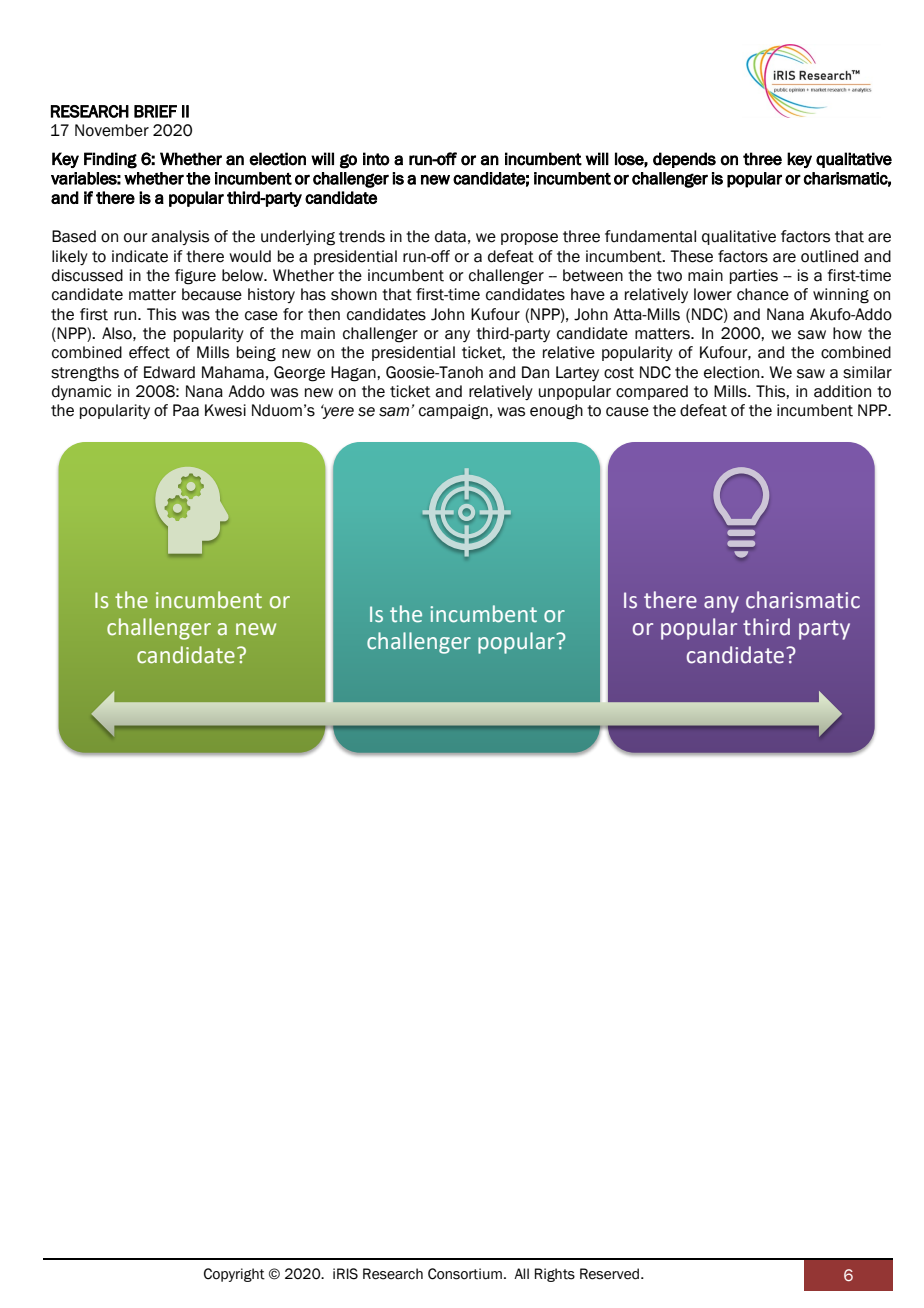 This screenshot has width=924, height=1308. What do you see at coordinates (394, 412) in the screenshot?
I see `sam` at bounding box center [394, 412].
